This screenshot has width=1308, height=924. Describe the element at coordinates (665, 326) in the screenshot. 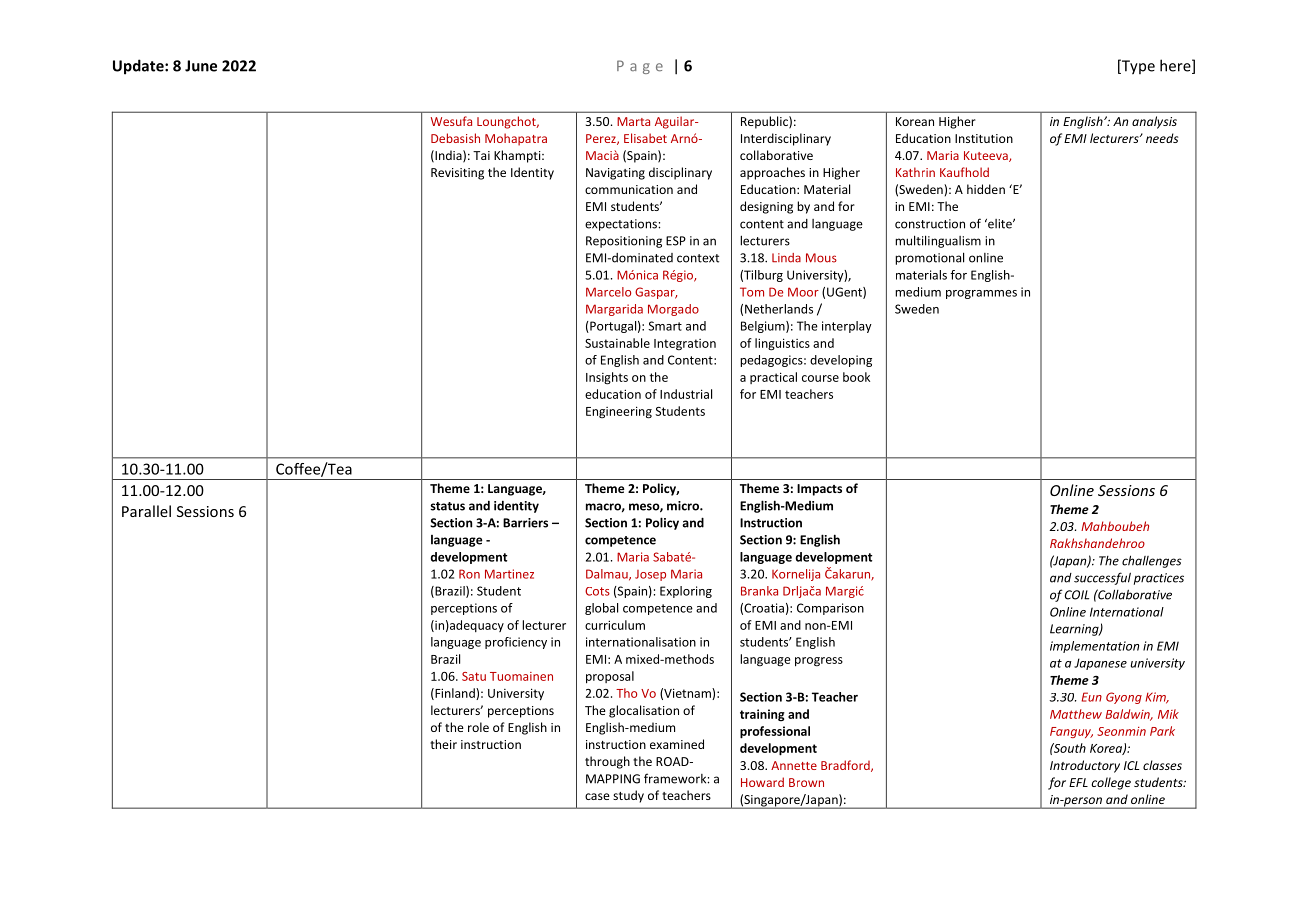

I see `Smart` at that location.
